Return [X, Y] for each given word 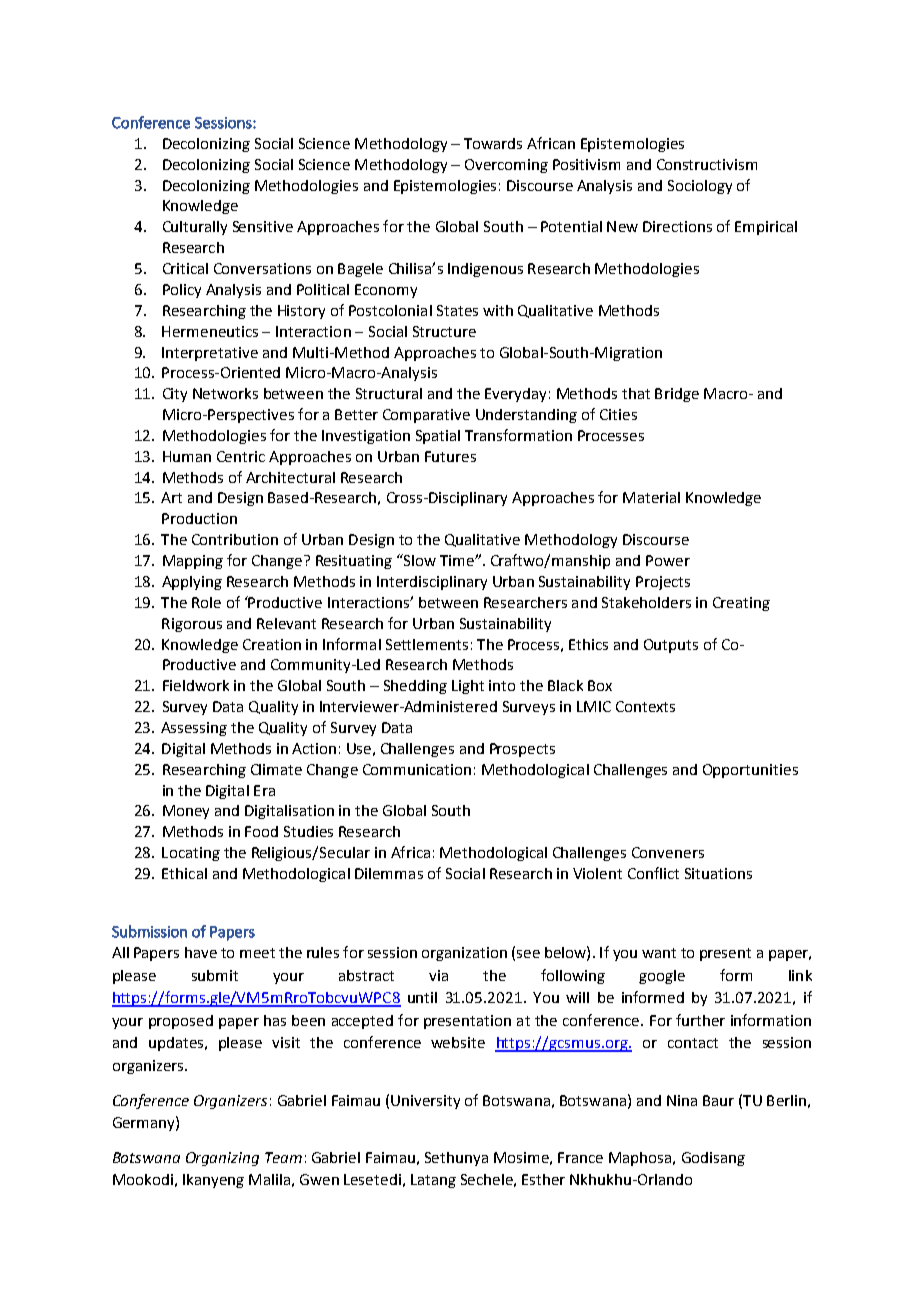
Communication [417, 769]
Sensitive [263, 226]
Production [199, 518]
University [425, 1102]
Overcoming [506, 166]
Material [651, 497]
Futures [450, 456]
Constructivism [707, 164]
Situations [718, 873]
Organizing [222, 1159]
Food [261, 831]
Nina [682, 1100]
